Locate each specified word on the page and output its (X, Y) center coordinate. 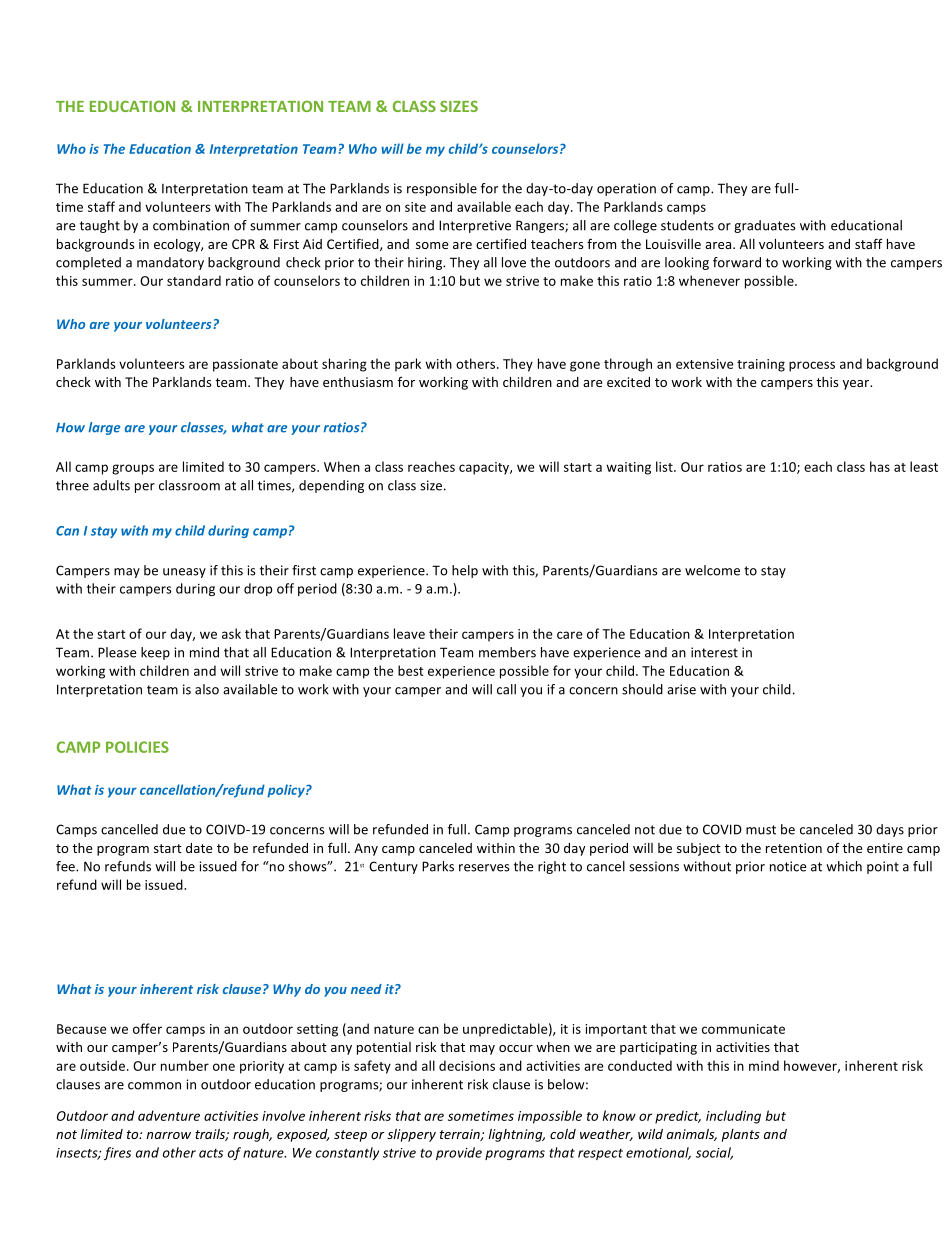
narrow (168, 1135)
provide (459, 1153)
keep (155, 653)
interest (714, 652)
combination (191, 225)
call (506, 689)
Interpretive (475, 226)
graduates (765, 226)
